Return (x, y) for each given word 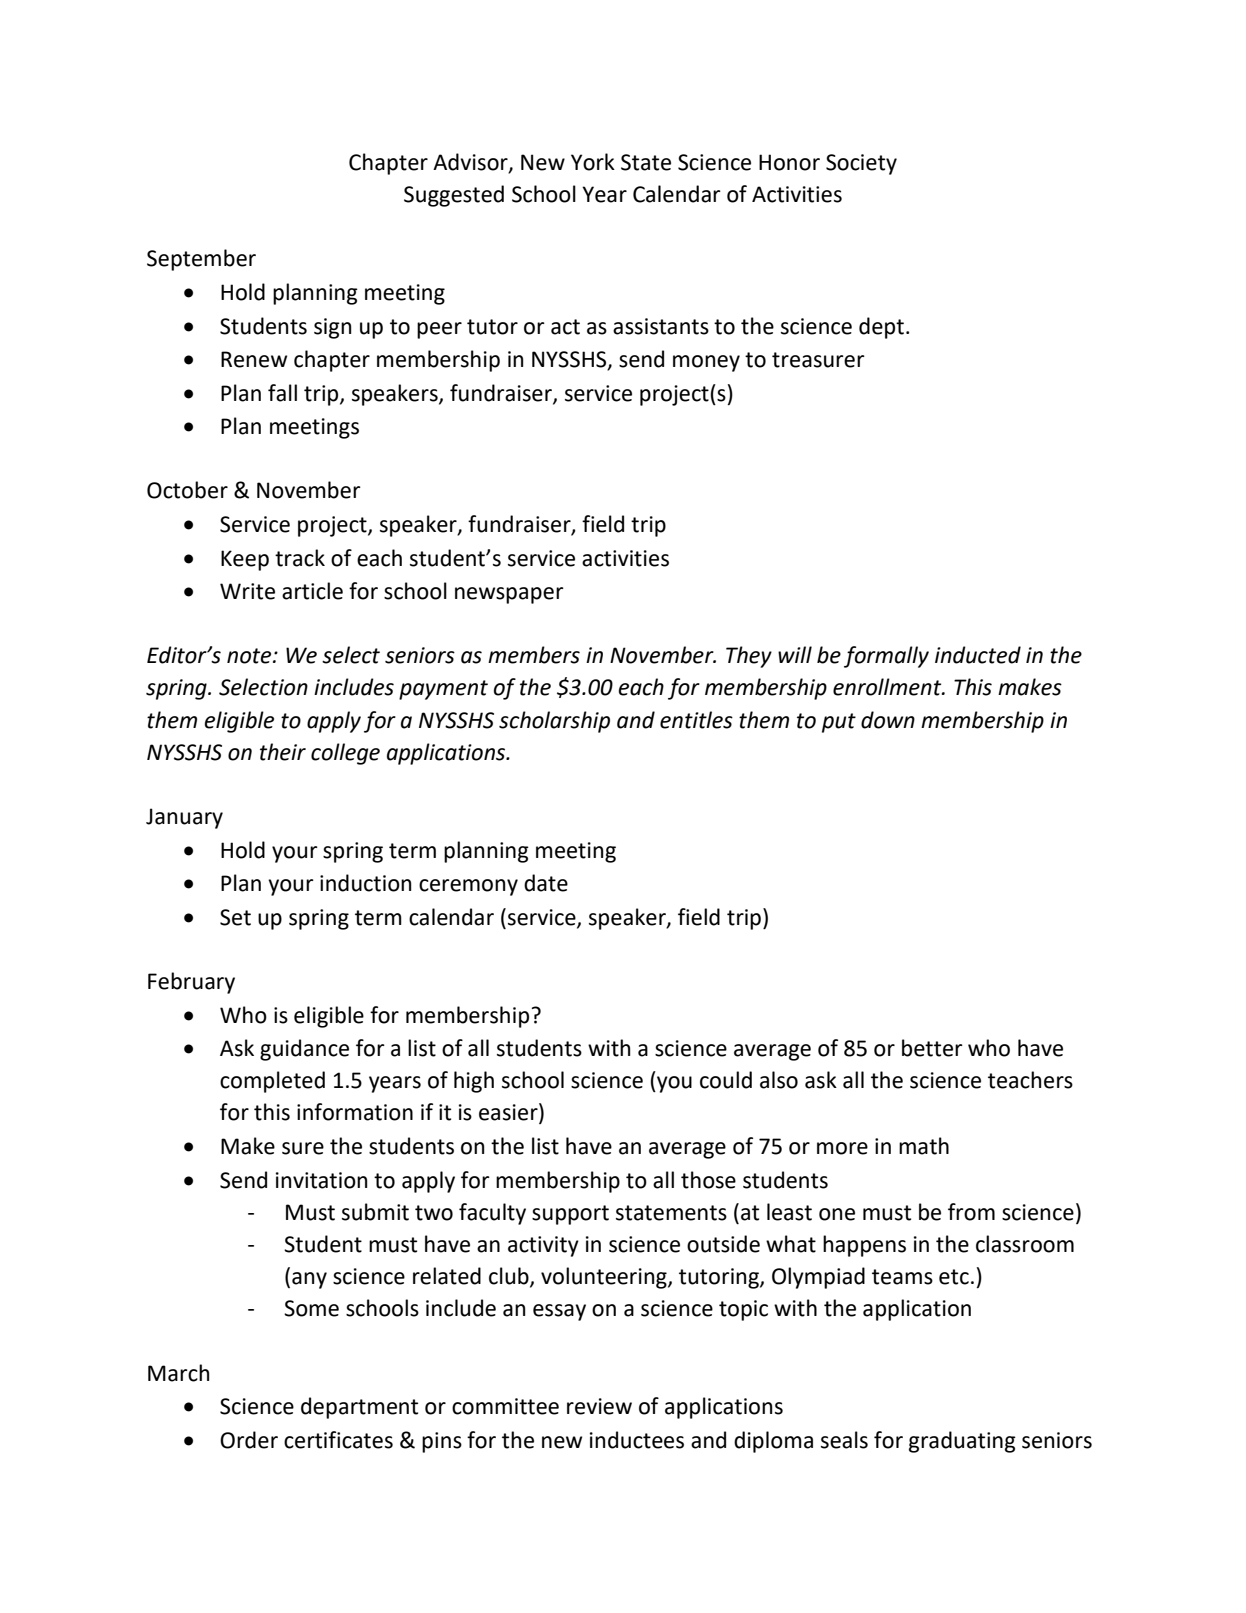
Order (249, 1440)
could (726, 1080)
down (888, 720)
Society (861, 164)
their (283, 752)
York (593, 162)
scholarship (554, 722)
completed (272, 1082)
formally (886, 657)
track (300, 558)
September (201, 260)
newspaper (509, 595)
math (924, 1146)
